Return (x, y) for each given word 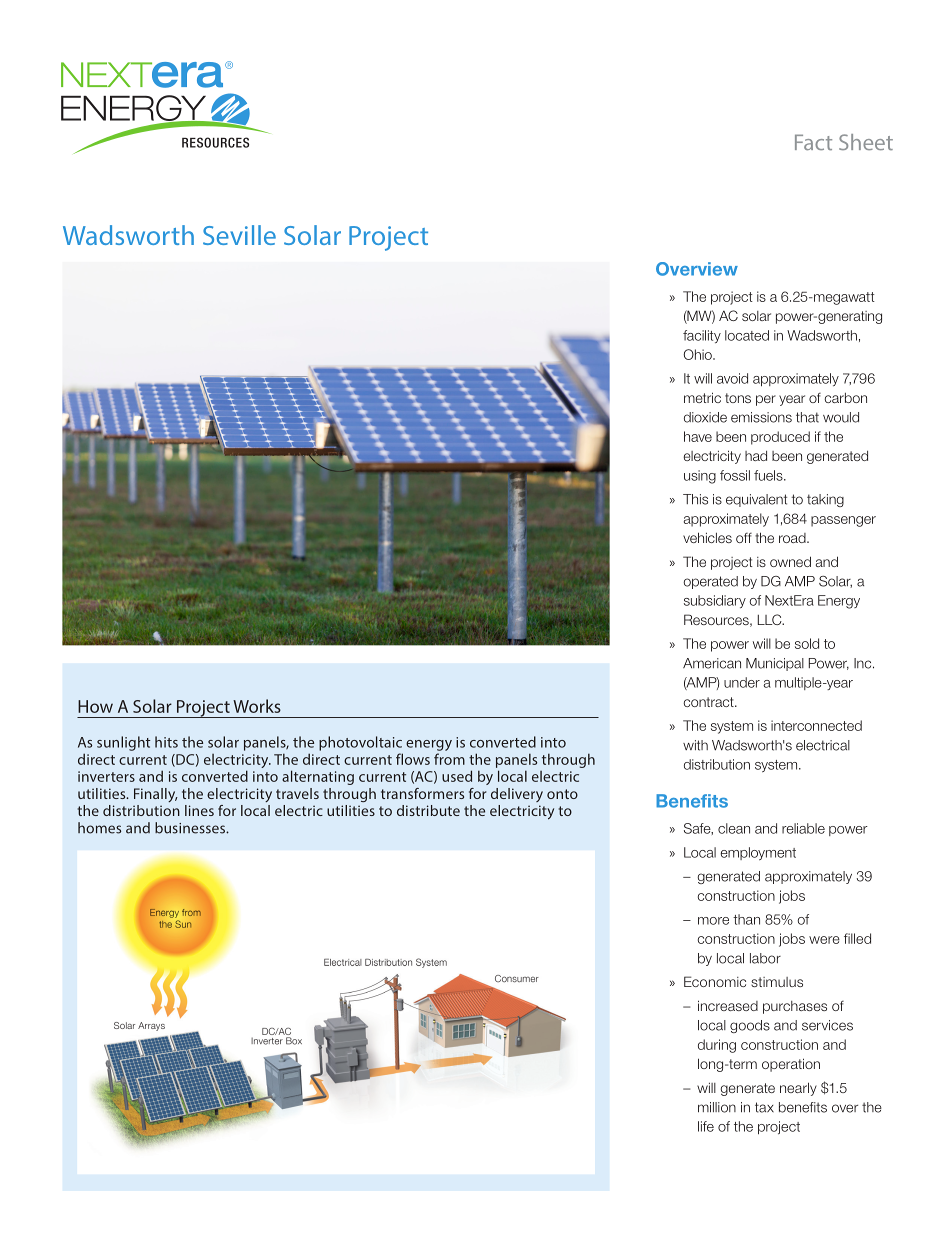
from (449, 759)
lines (199, 810)
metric (702, 397)
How (95, 706)
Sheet (866, 142)
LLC (771, 619)
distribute (428, 810)
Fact (813, 142)
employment (758, 853)
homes (99, 828)
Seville (239, 235)
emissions (761, 417)
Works (257, 706)
